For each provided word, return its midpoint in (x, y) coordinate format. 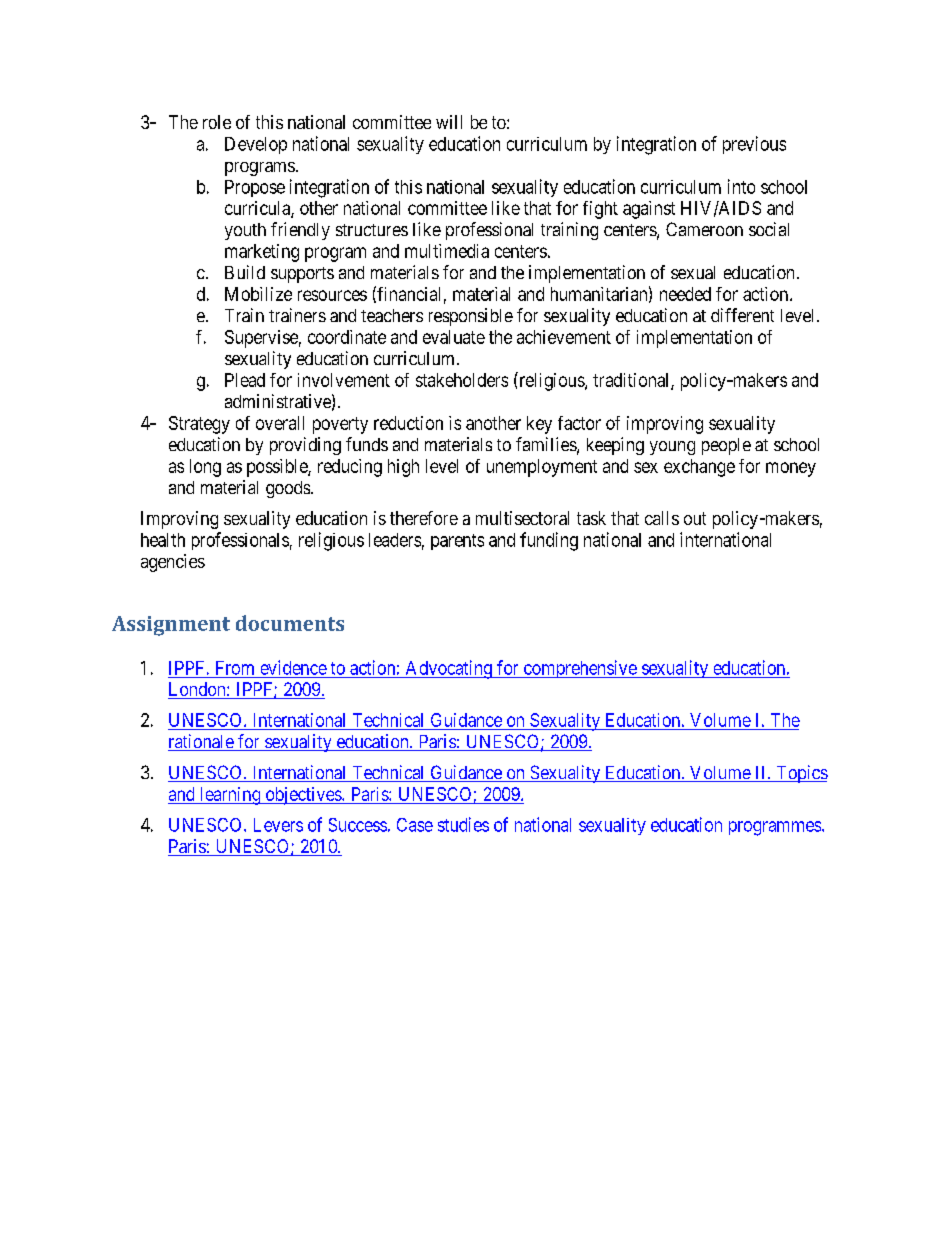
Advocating (448, 669)
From (235, 668)
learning (230, 796)
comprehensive (579, 669)
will (449, 122)
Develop (256, 145)
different (742, 315)
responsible (471, 317)
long (205, 468)
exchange (699, 468)
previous (754, 145)
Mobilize (258, 294)
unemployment (542, 468)
